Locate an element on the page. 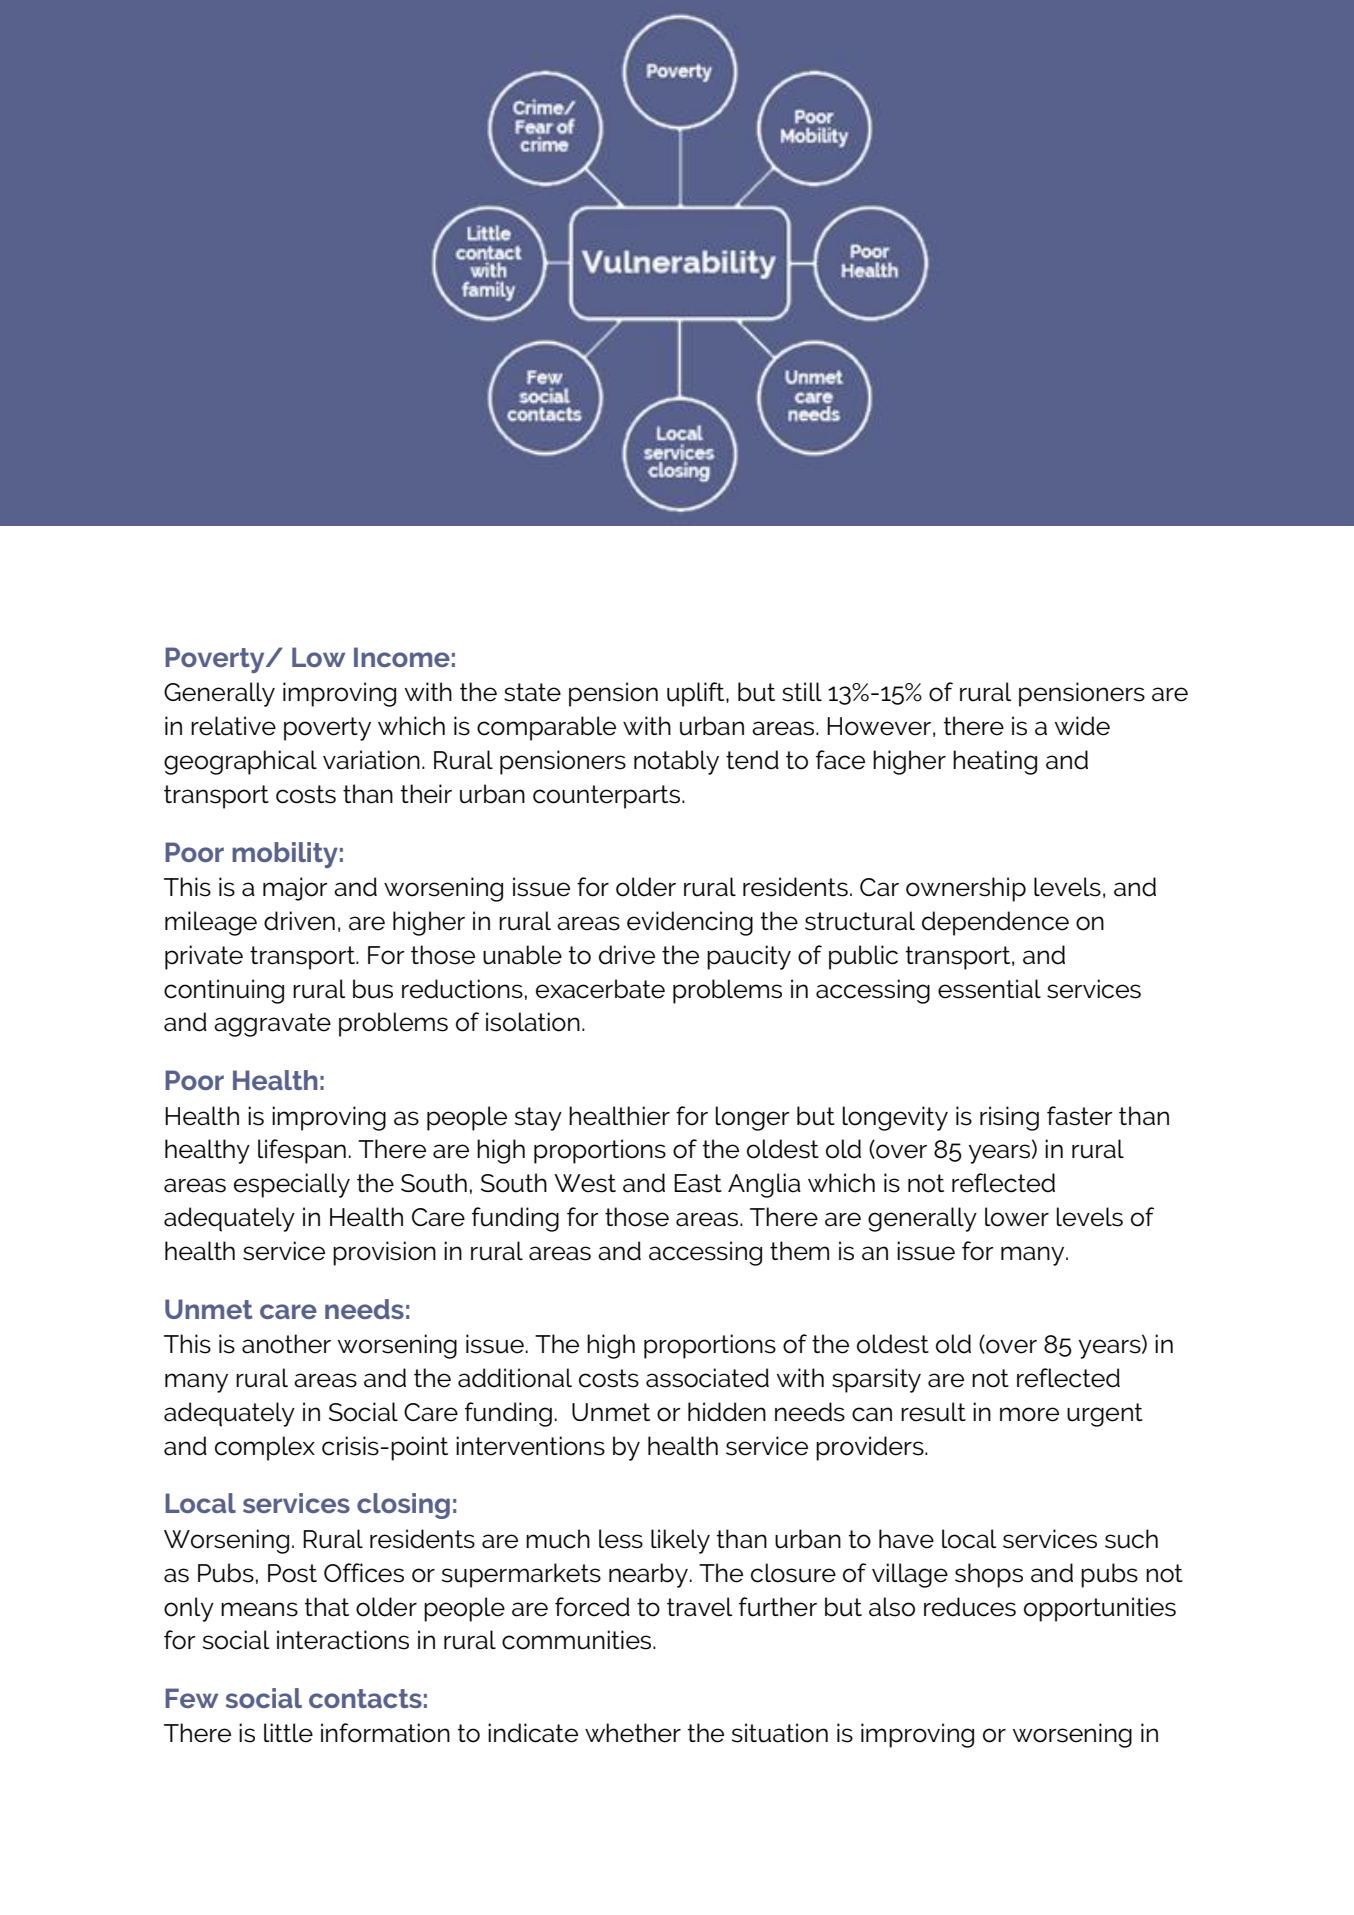  little is located at coordinates (288, 1733).
